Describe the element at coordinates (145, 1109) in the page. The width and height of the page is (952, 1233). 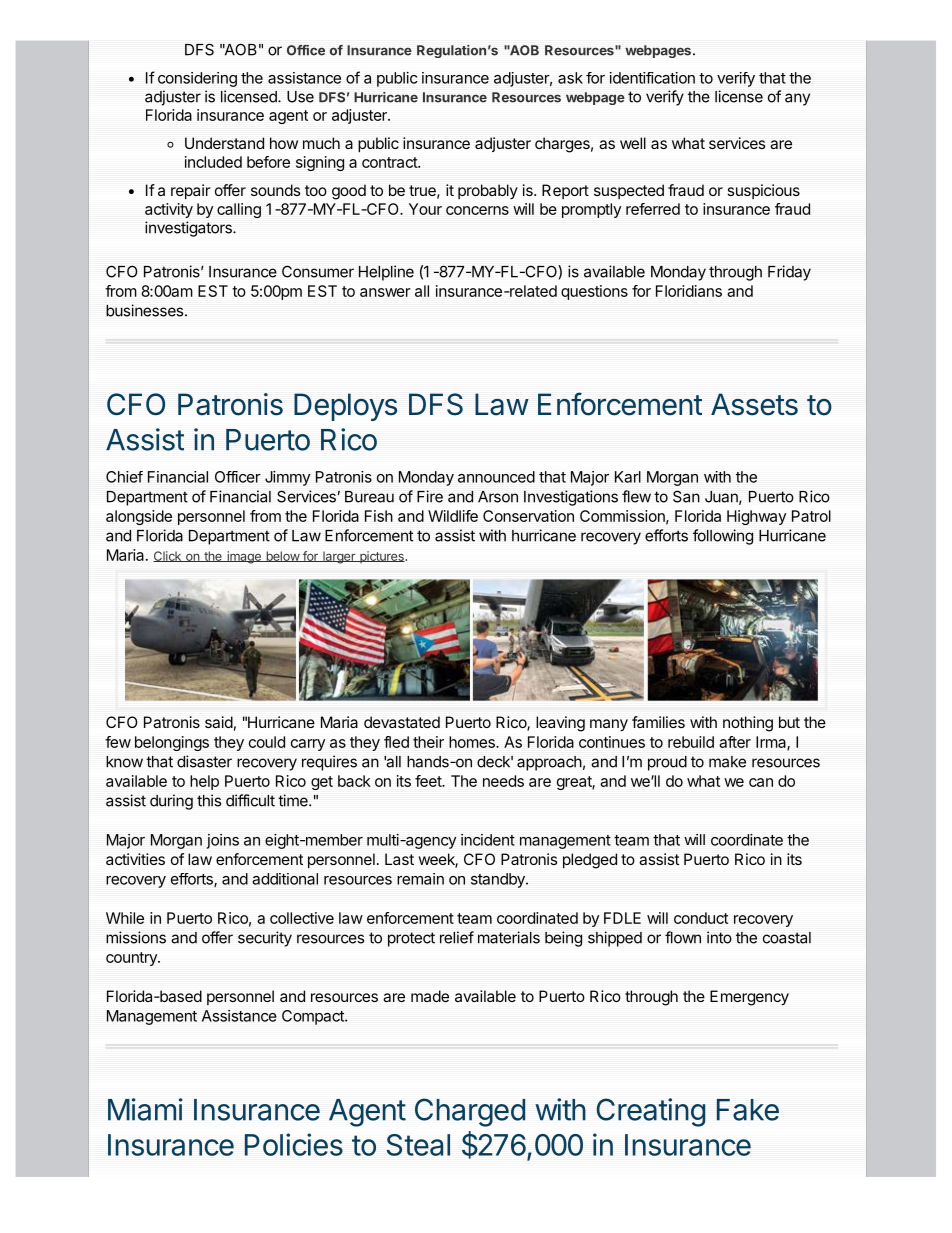
I see `Miami` at that location.
